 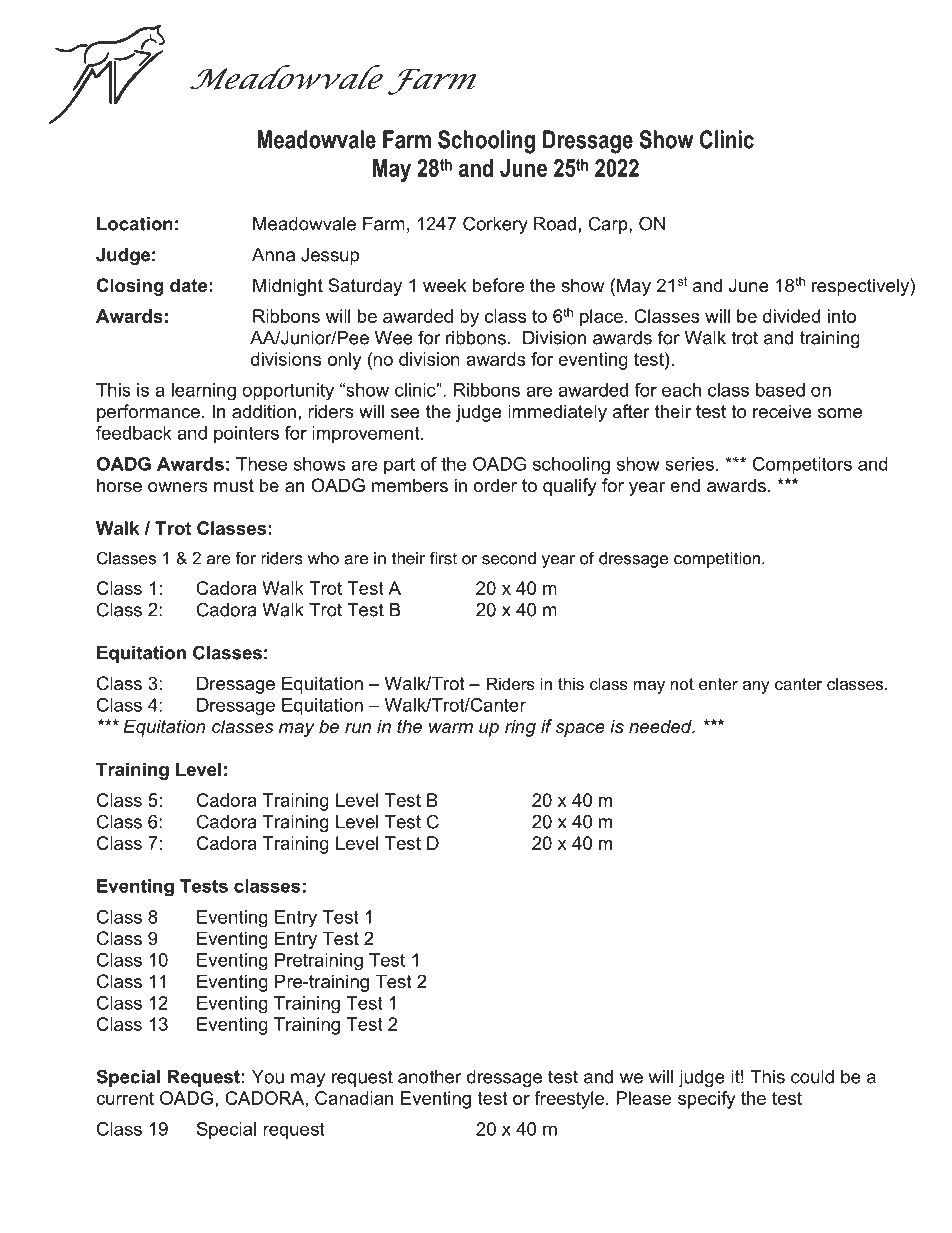 What do you see at coordinates (246, 435) in the page?
I see `pointers` at bounding box center [246, 435].
